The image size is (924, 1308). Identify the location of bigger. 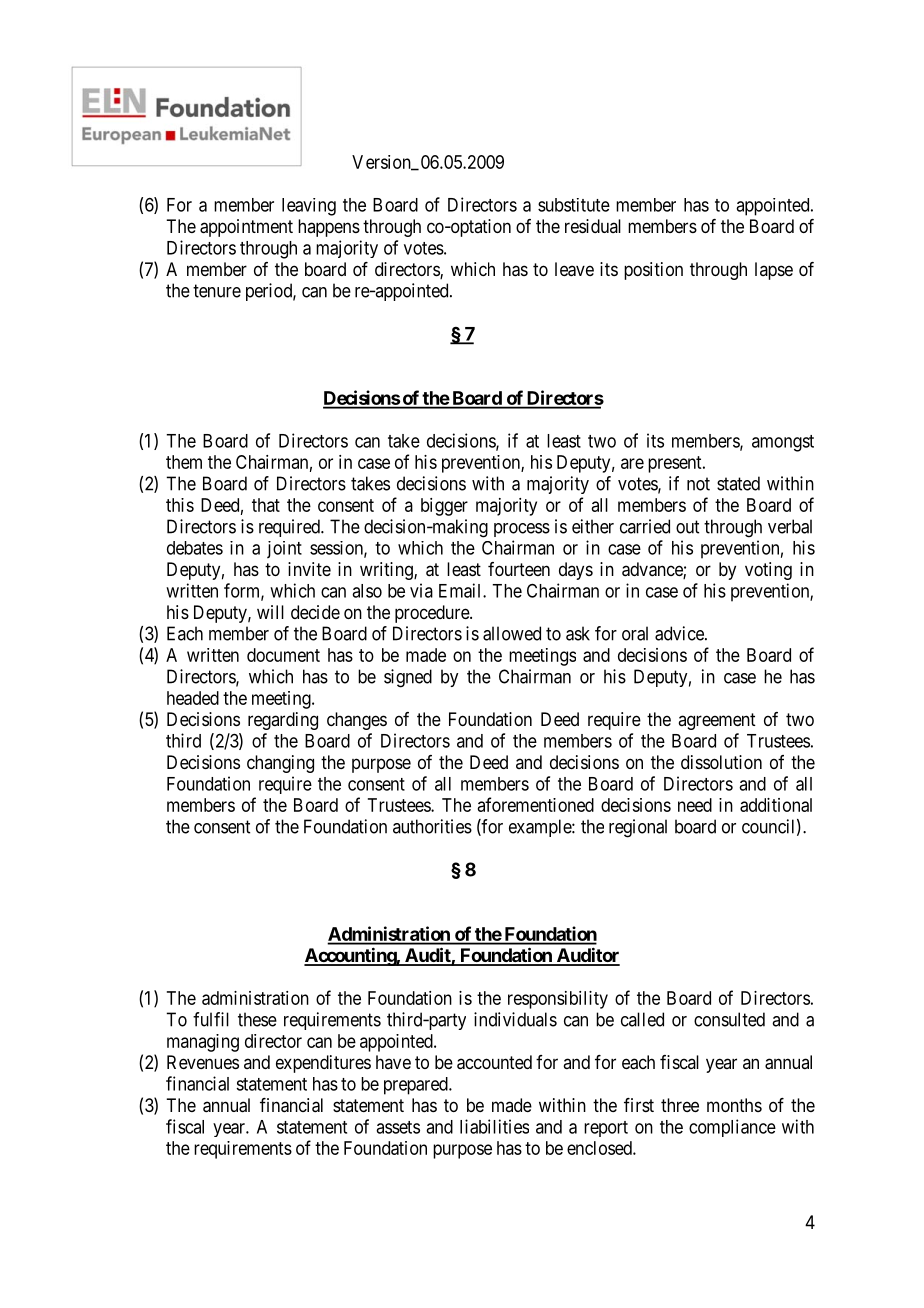
(444, 507).
